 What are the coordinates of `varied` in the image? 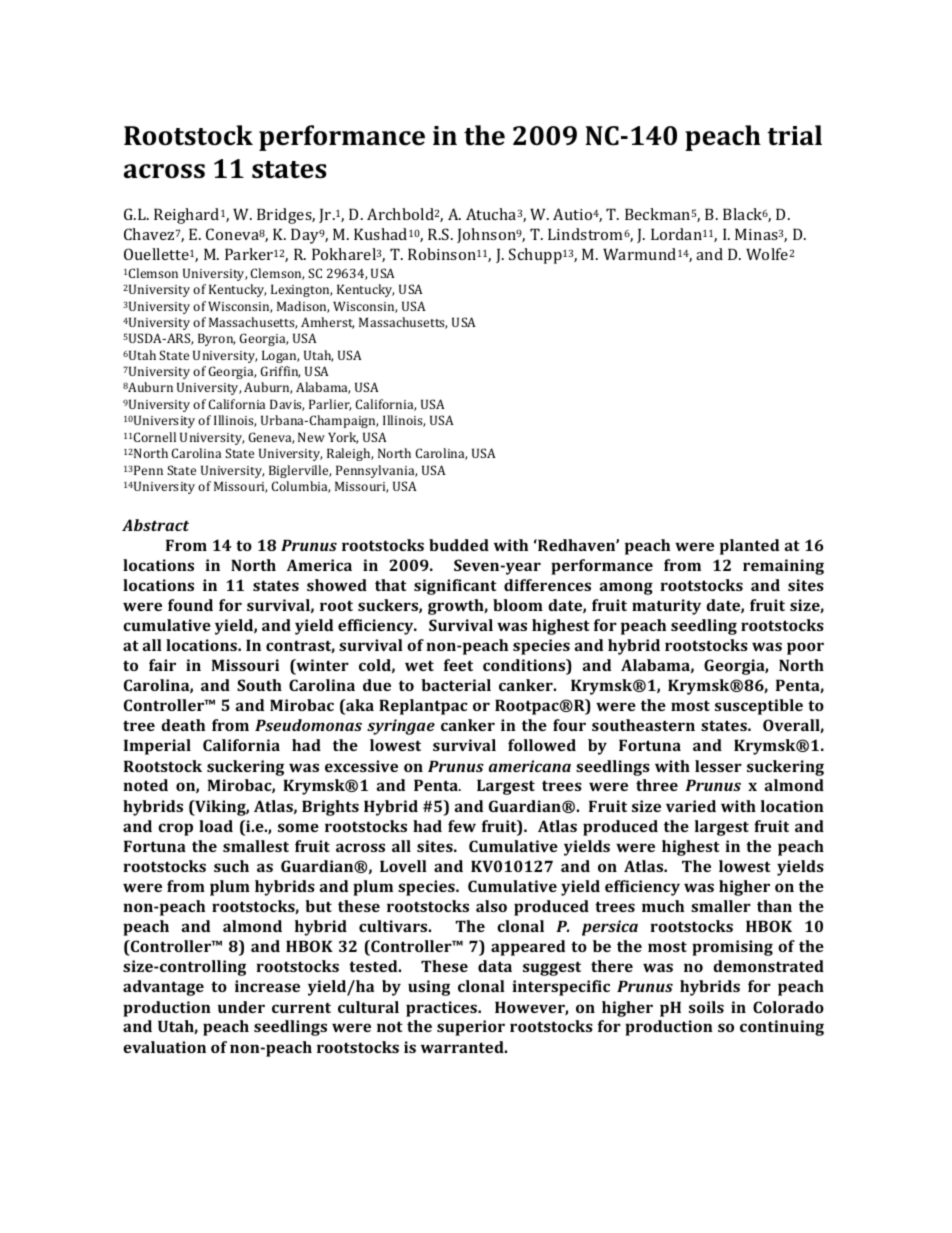 It's located at (691, 806).
